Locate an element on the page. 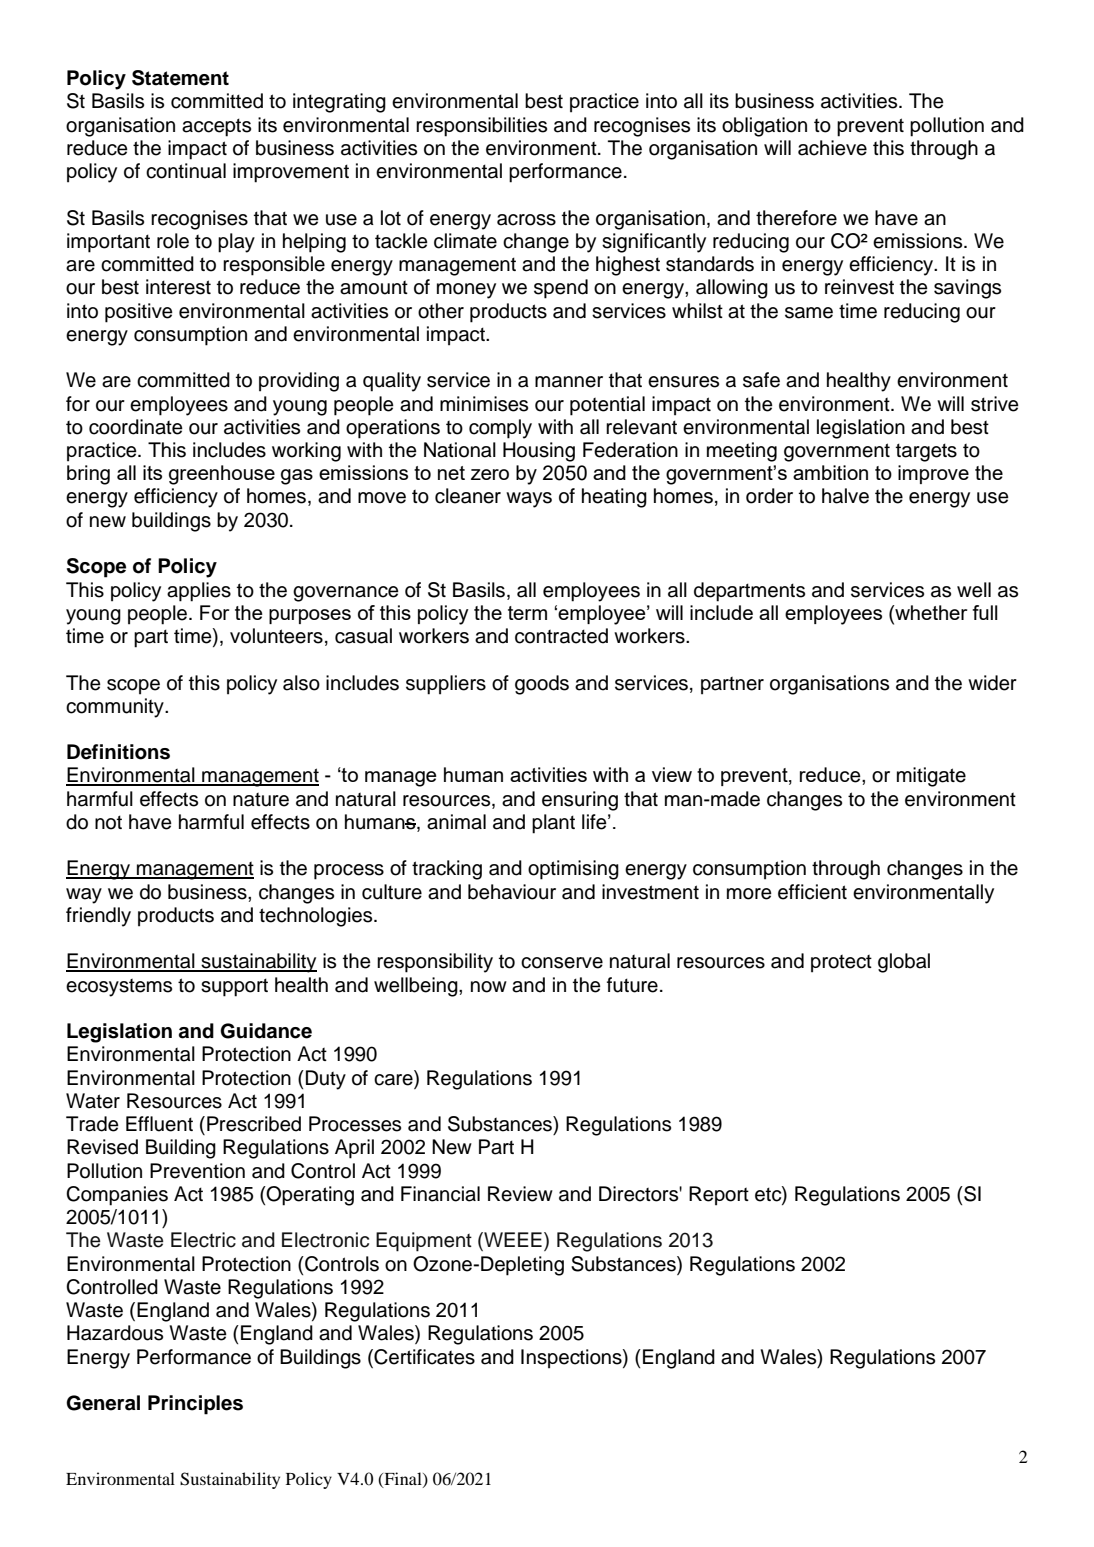 This page has height=1547, width=1094. achieve is located at coordinates (832, 148).
